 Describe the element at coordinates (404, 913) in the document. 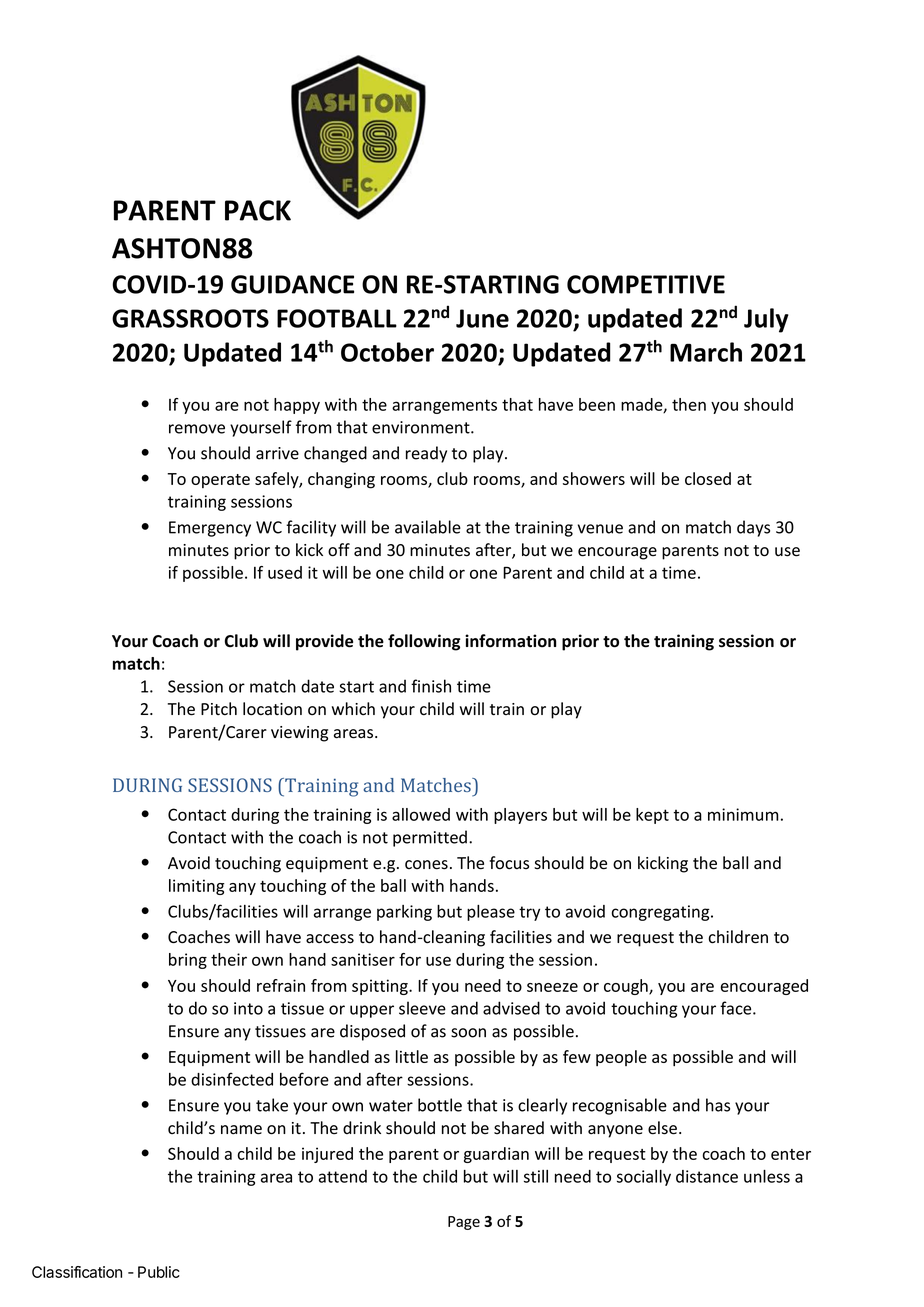

I see `parking` at that location.
